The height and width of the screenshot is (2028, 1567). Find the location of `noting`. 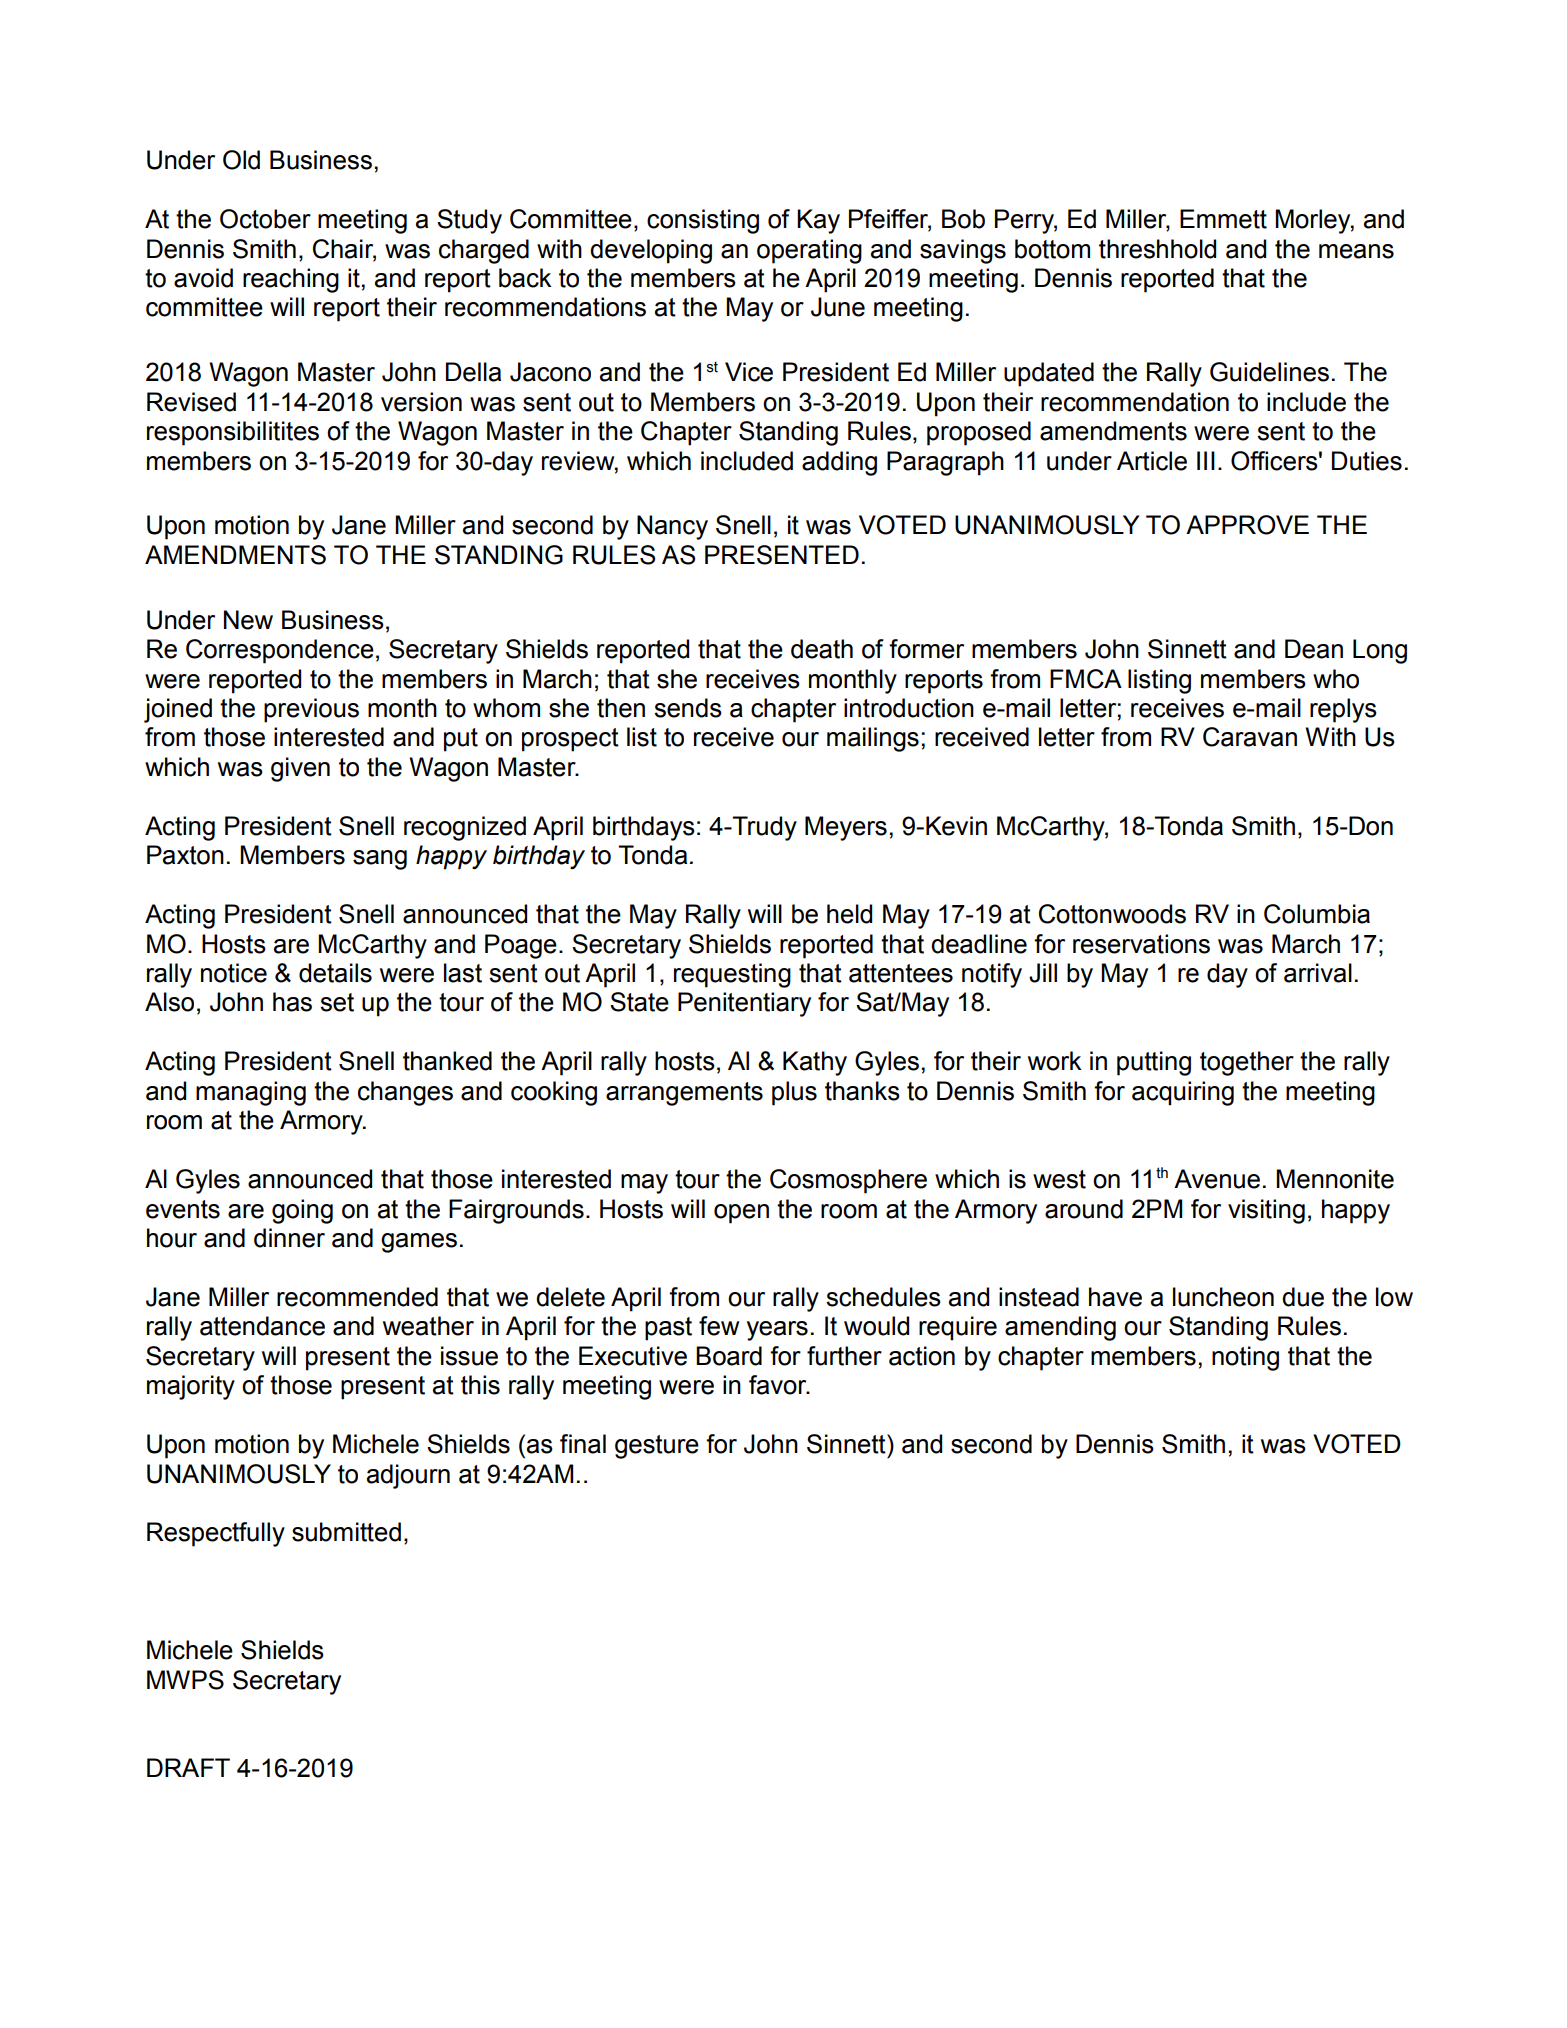

noting is located at coordinates (1245, 1358).
